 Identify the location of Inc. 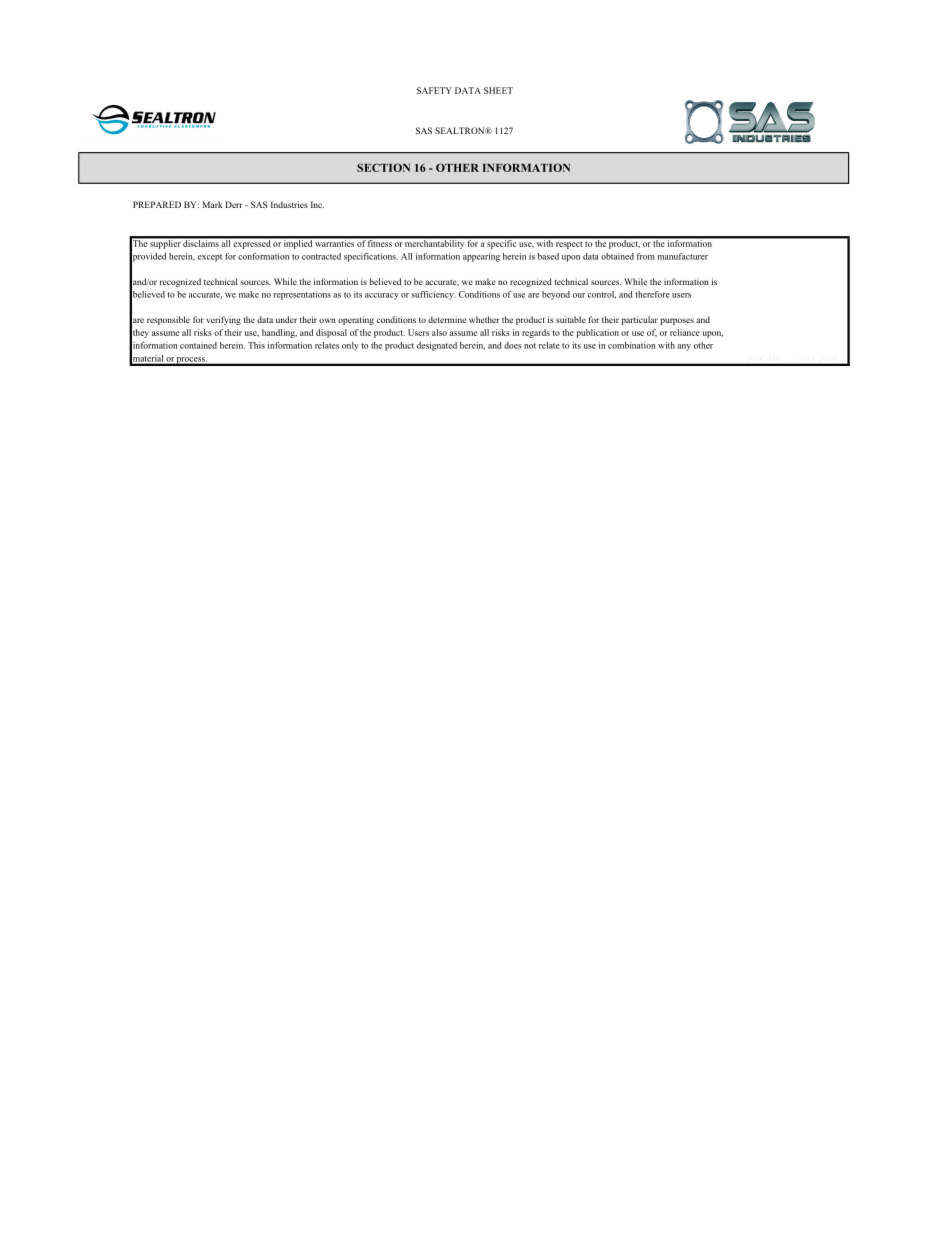
(317, 204).
